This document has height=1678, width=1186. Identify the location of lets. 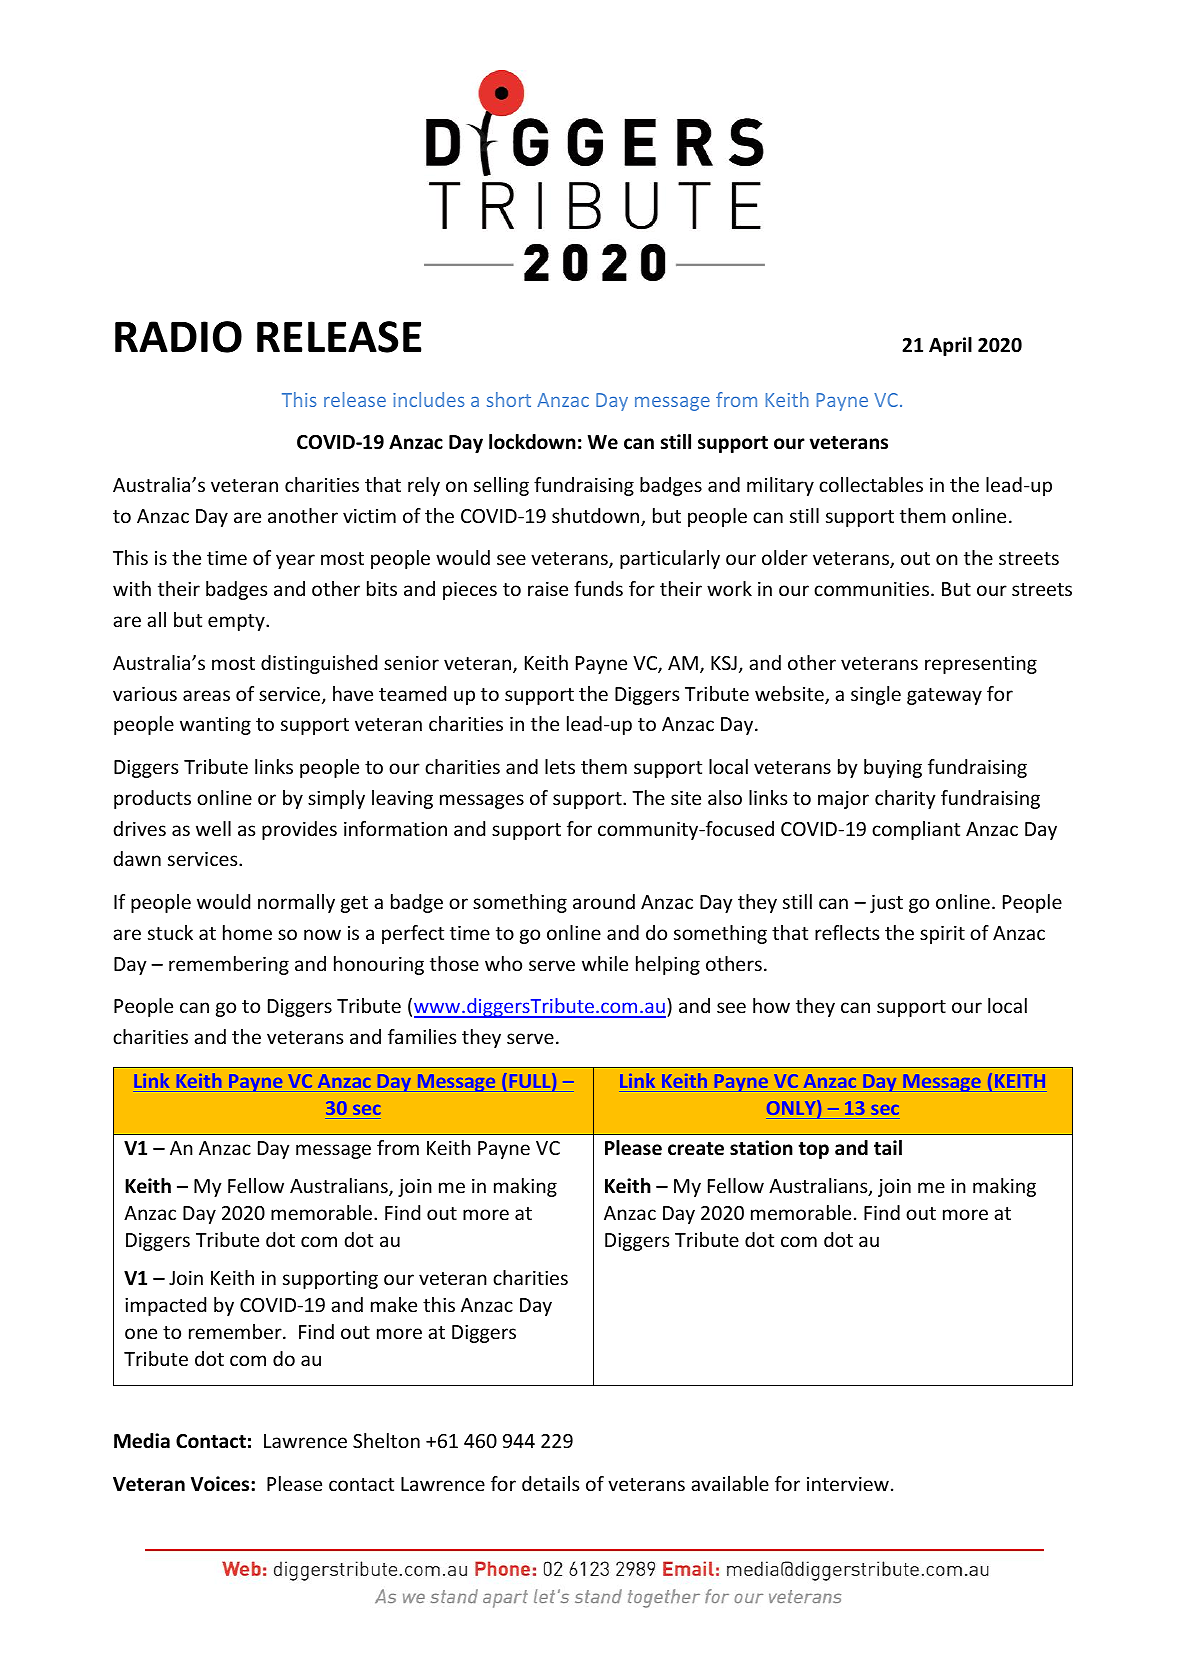
(560, 766).
